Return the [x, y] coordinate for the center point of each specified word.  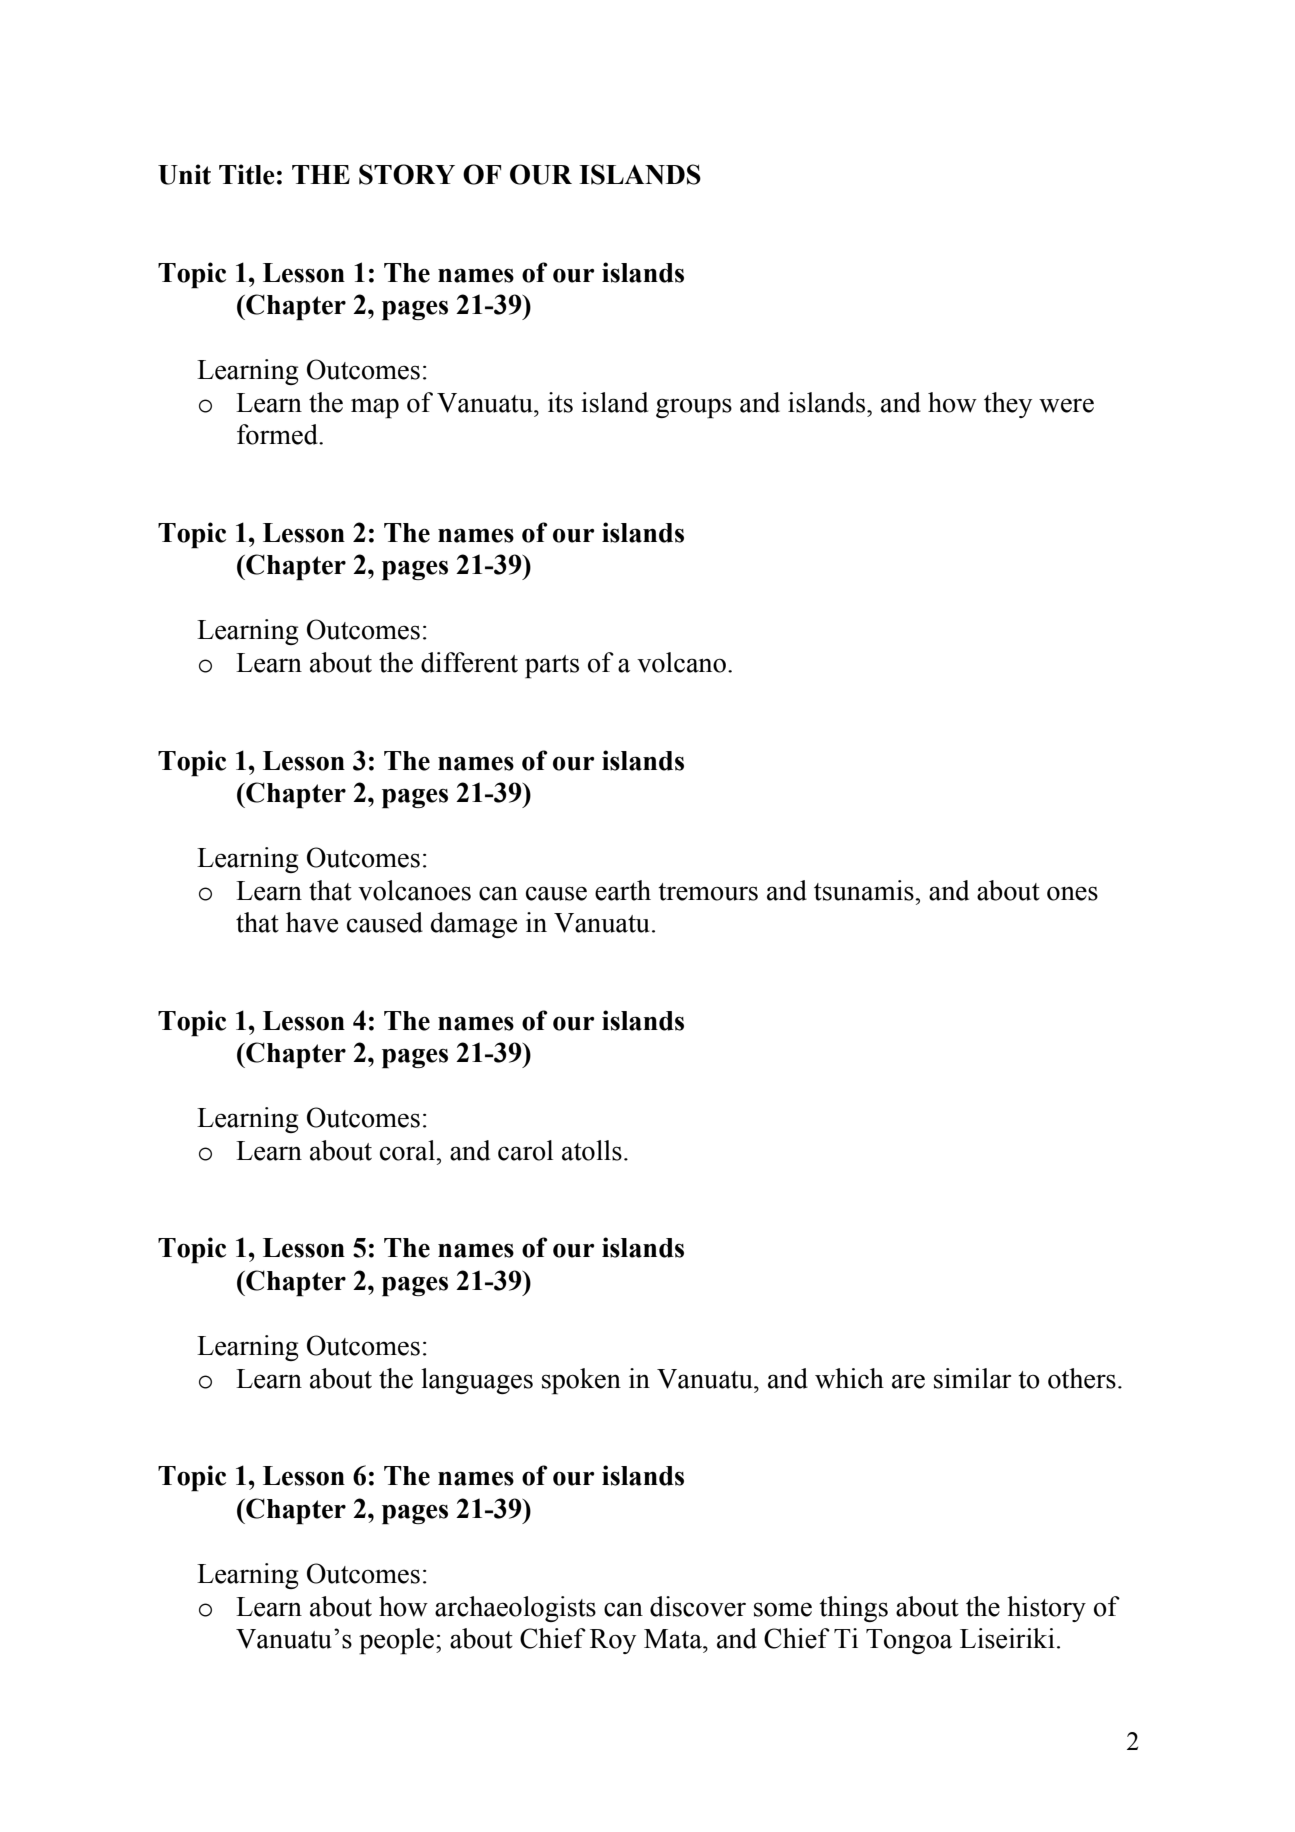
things [853, 1609]
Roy [613, 1641]
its [560, 402]
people [398, 1641]
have [312, 922]
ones [1072, 893]
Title [247, 174]
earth [623, 890]
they [1008, 405]
